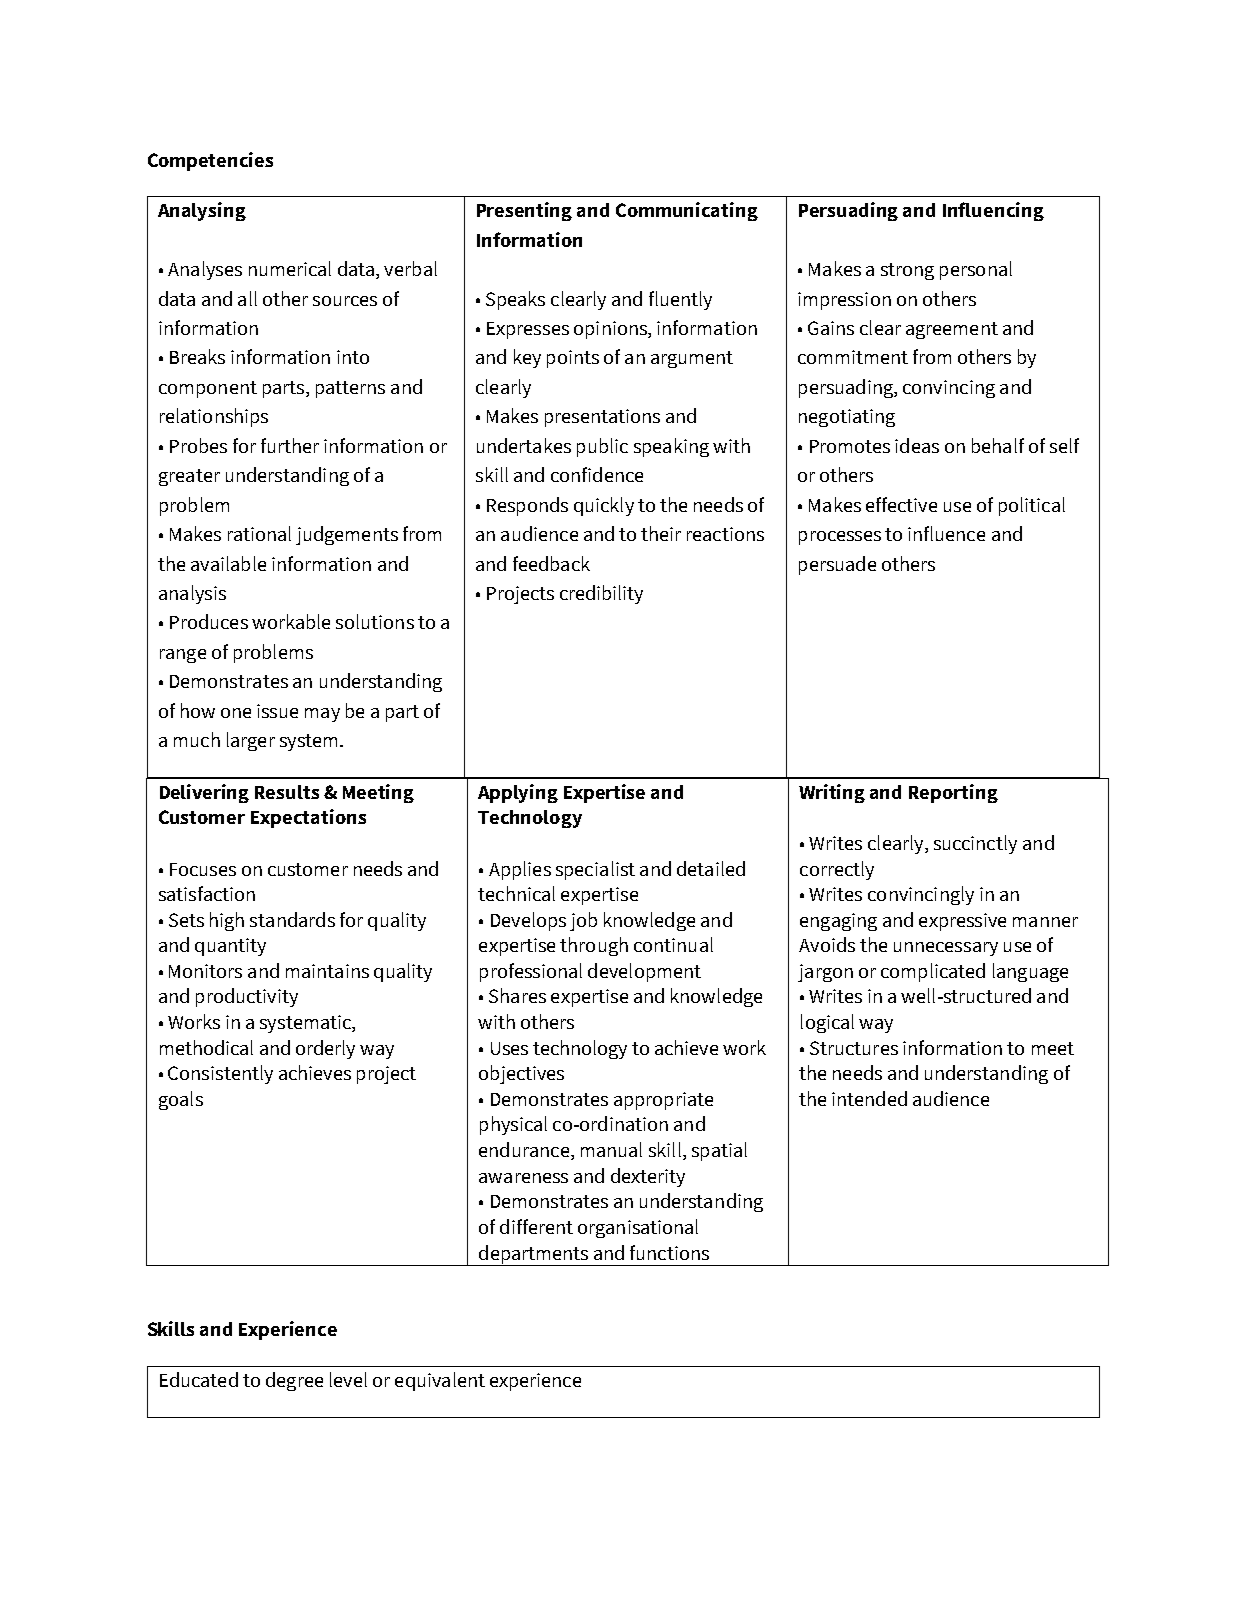  Describe the element at coordinates (663, 1101) in the image. I see `appropriate` at that location.
